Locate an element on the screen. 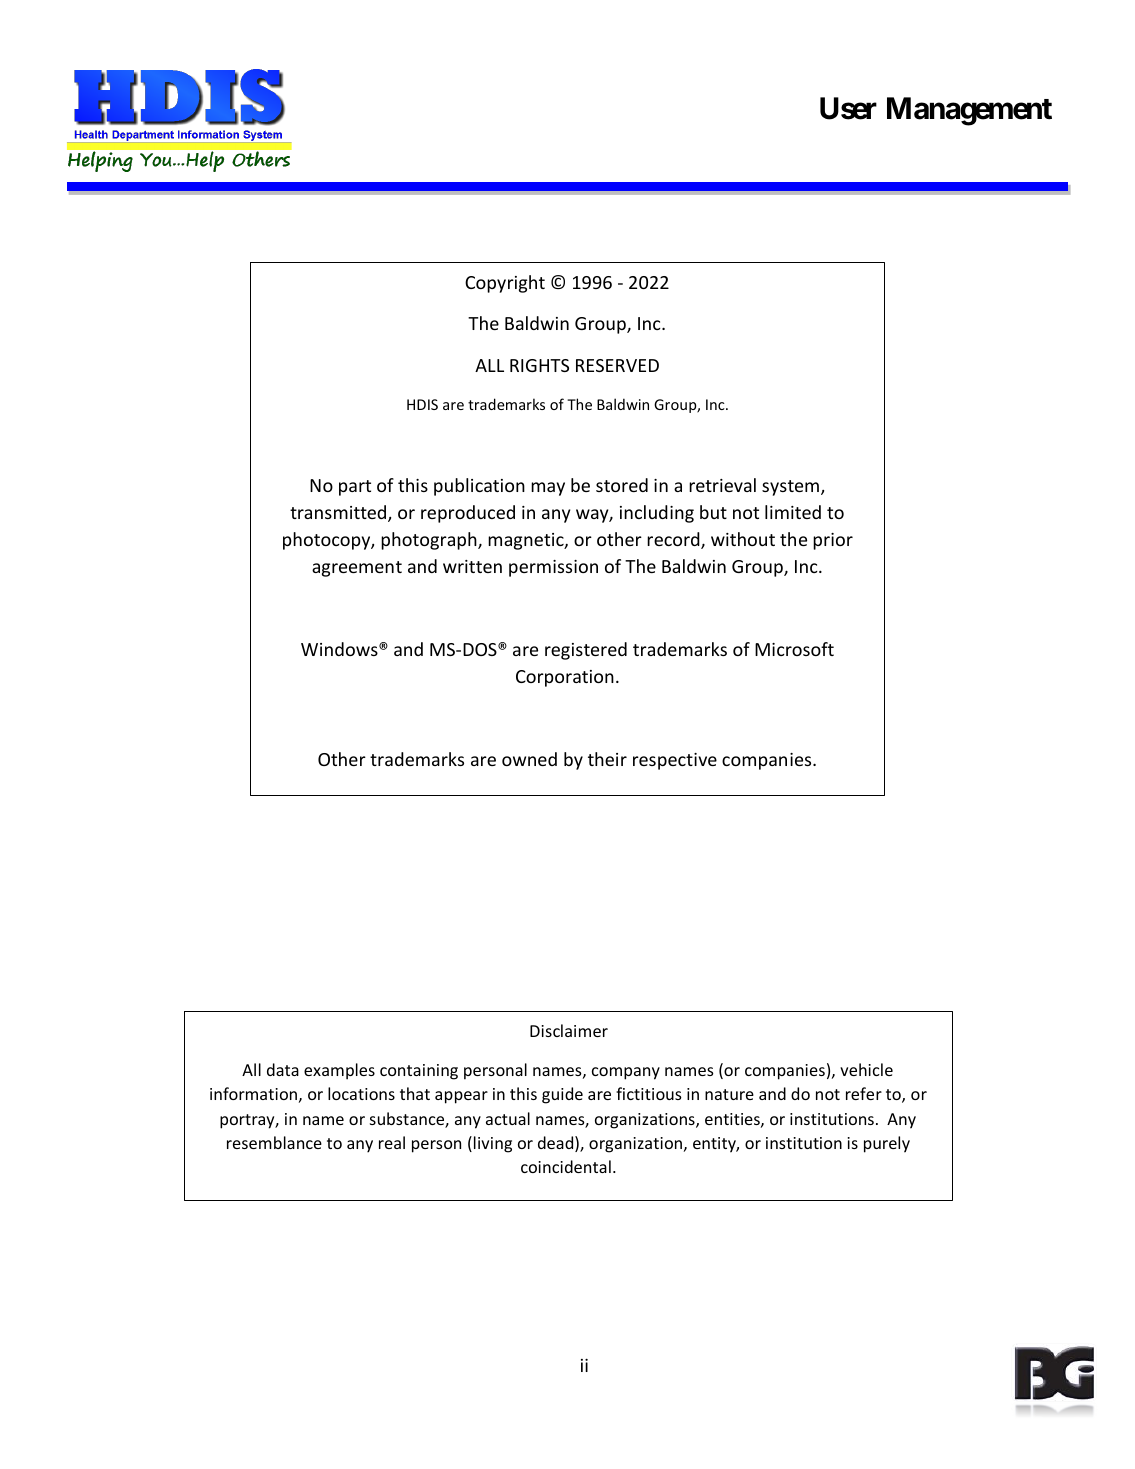 The image size is (1135, 1469). their is located at coordinates (607, 759).
